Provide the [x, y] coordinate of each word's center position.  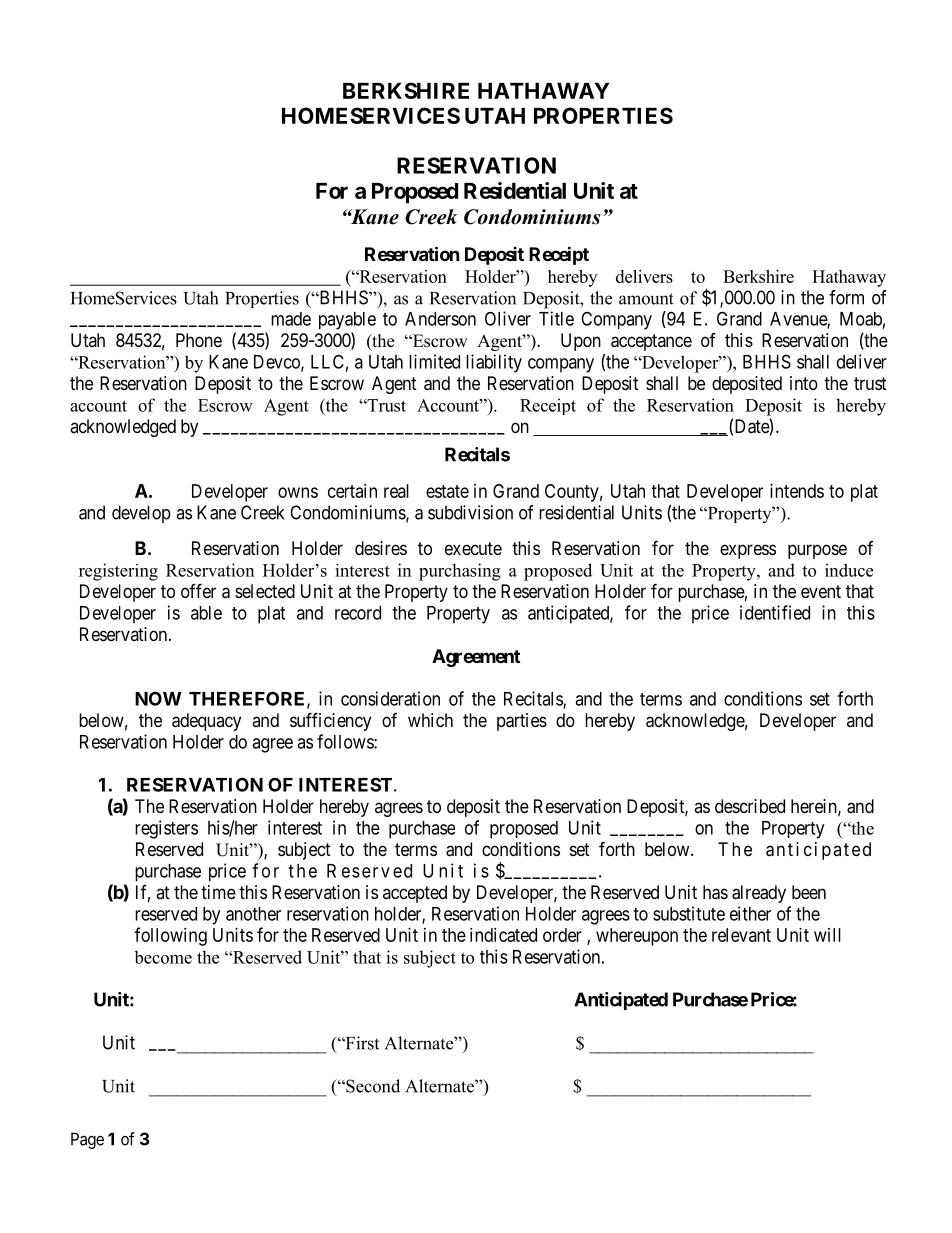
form [846, 297]
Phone [199, 340]
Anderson [440, 319]
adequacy [206, 722]
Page [87, 1140]
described [750, 806]
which [430, 720]
